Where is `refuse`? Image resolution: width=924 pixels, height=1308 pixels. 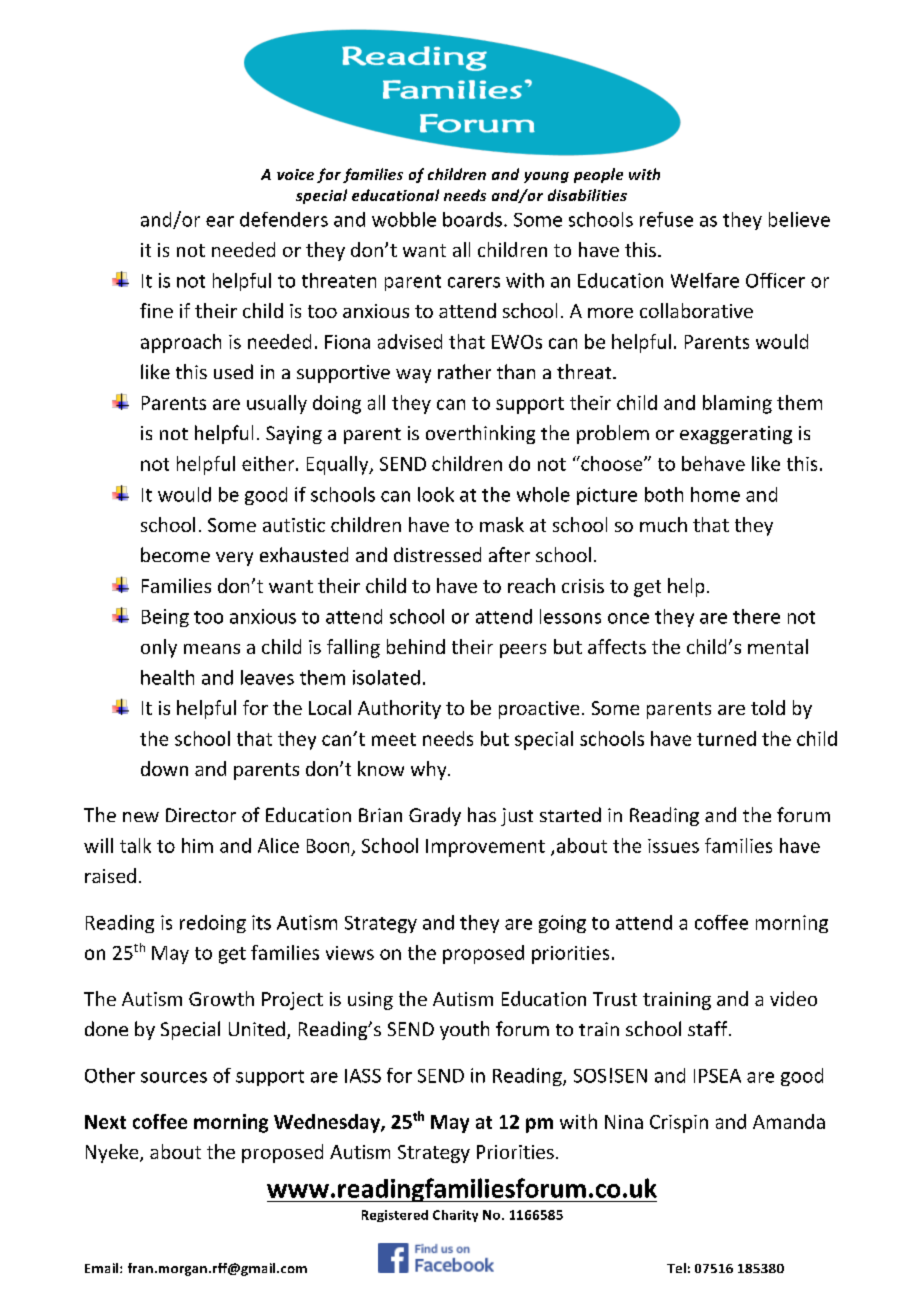 refuse is located at coordinates (666, 219).
